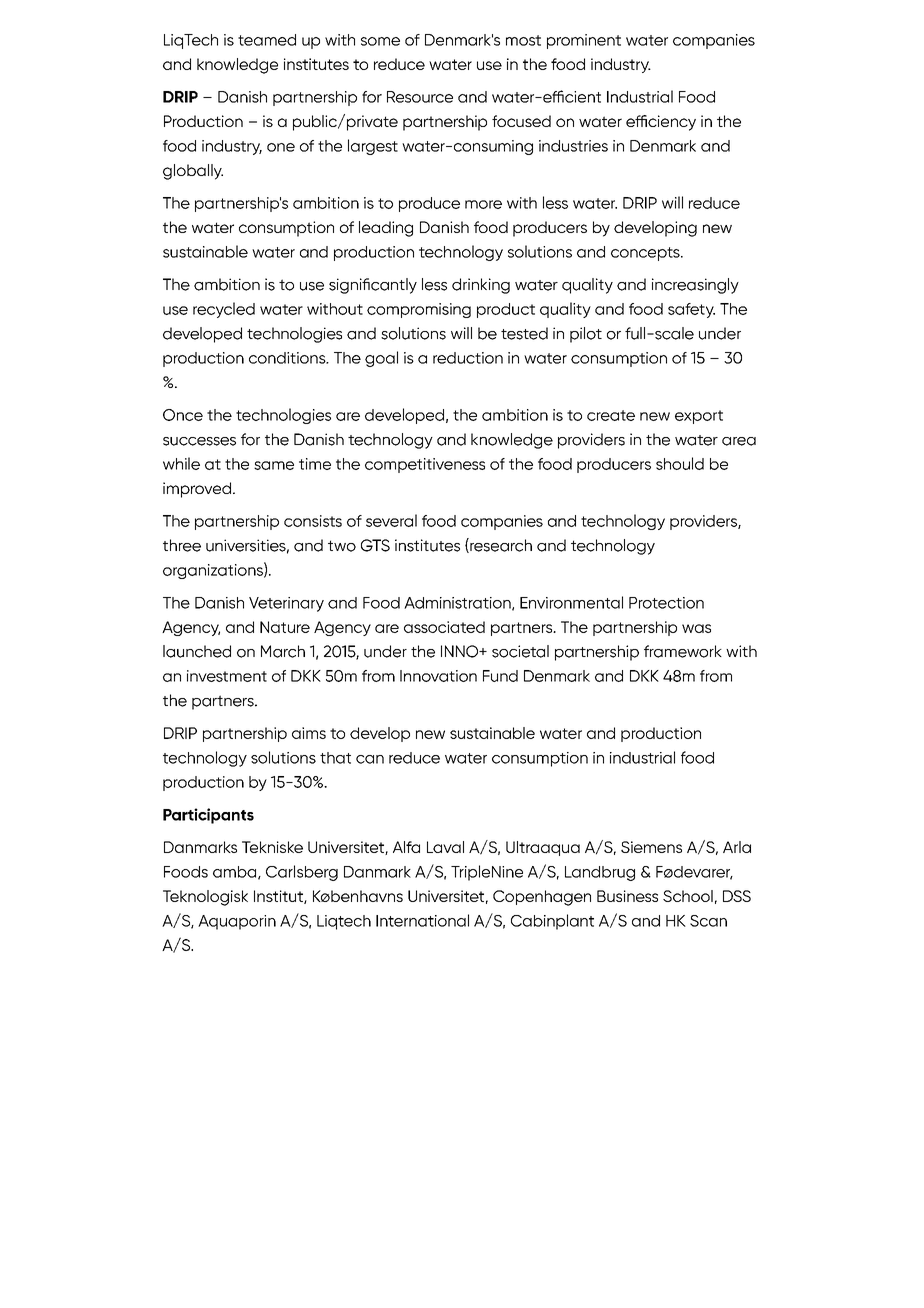 This screenshot has height=1308, width=924. What do you see at coordinates (227, 676) in the screenshot?
I see `investment` at bounding box center [227, 676].
